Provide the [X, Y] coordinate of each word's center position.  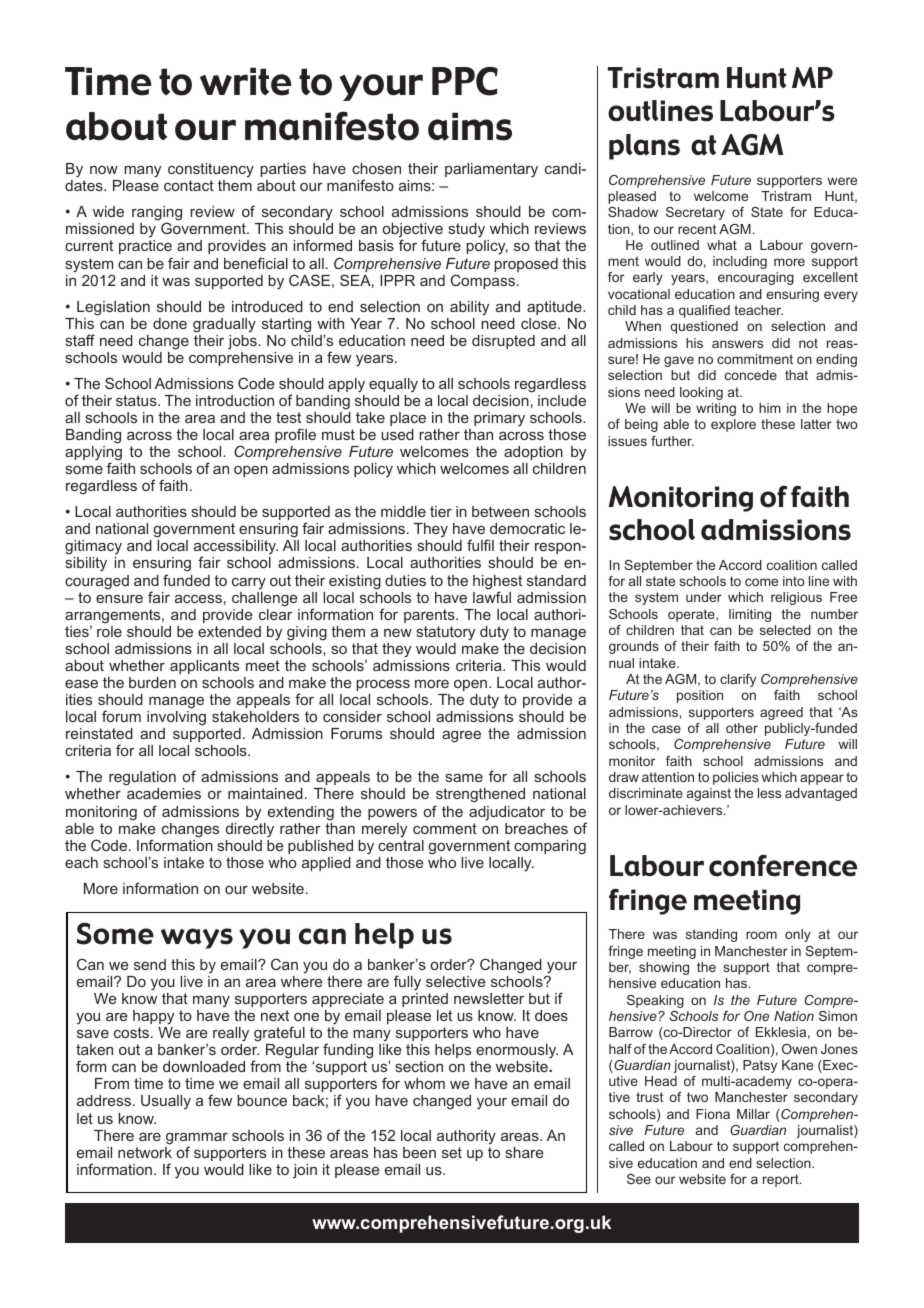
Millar [753, 1114]
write [246, 81]
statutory [446, 633]
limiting [750, 615]
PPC [465, 81]
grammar [197, 1140]
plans [644, 147]
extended [229, 631]
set [452, 1152]
